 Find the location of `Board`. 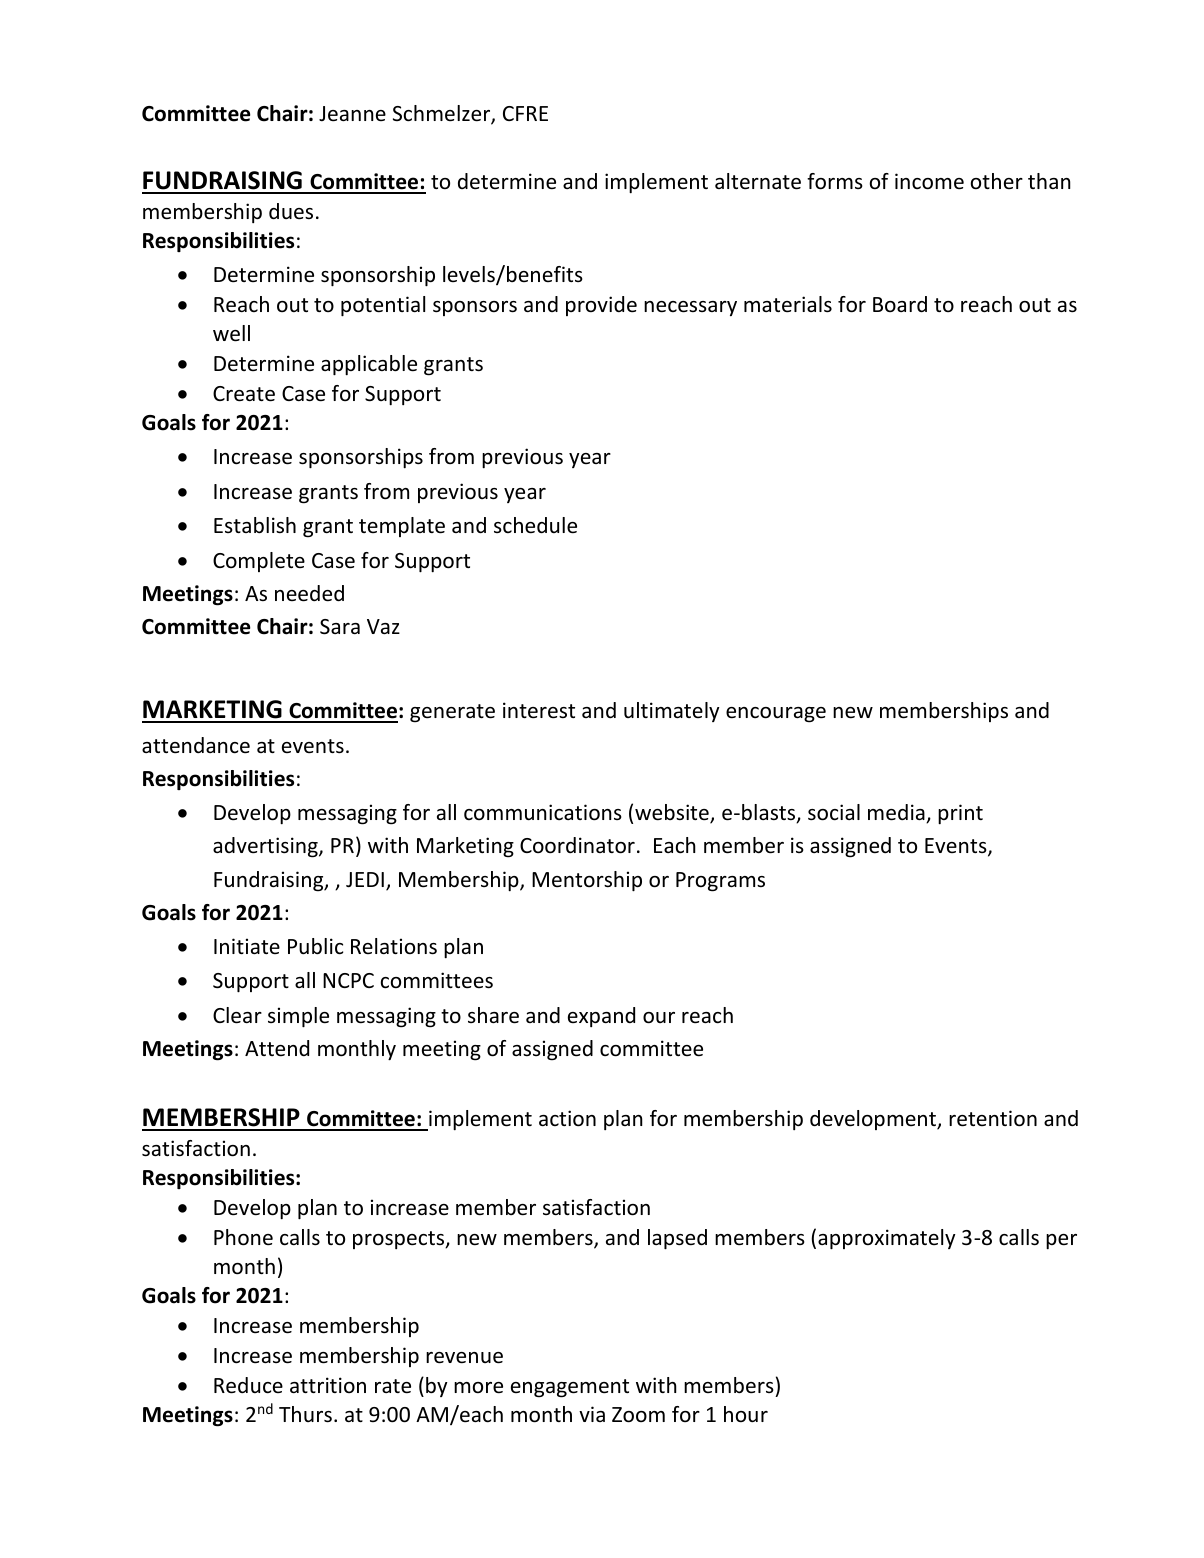

Board is located at coordinates (900, 304).
